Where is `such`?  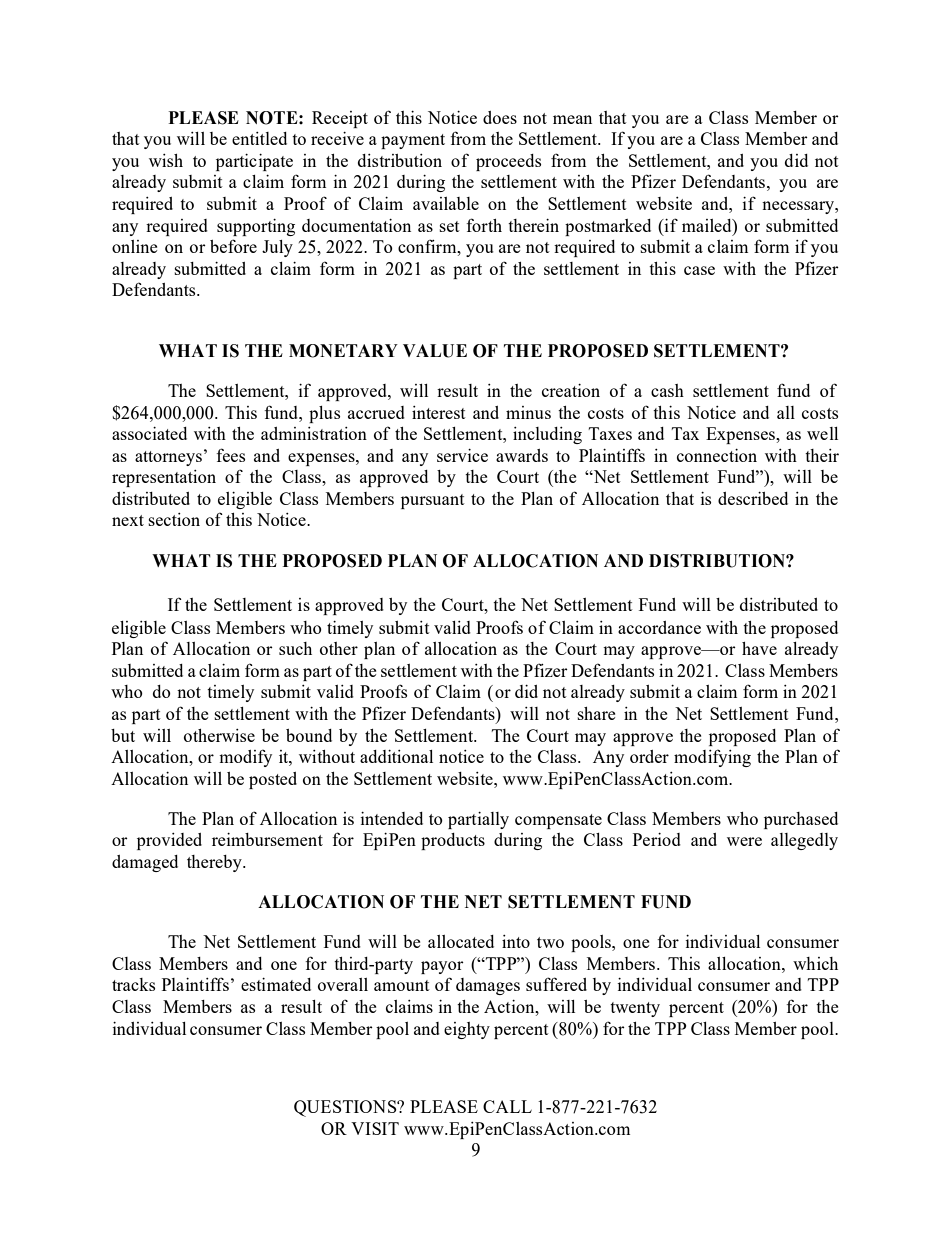
such is located at coordinates (295, 648).
